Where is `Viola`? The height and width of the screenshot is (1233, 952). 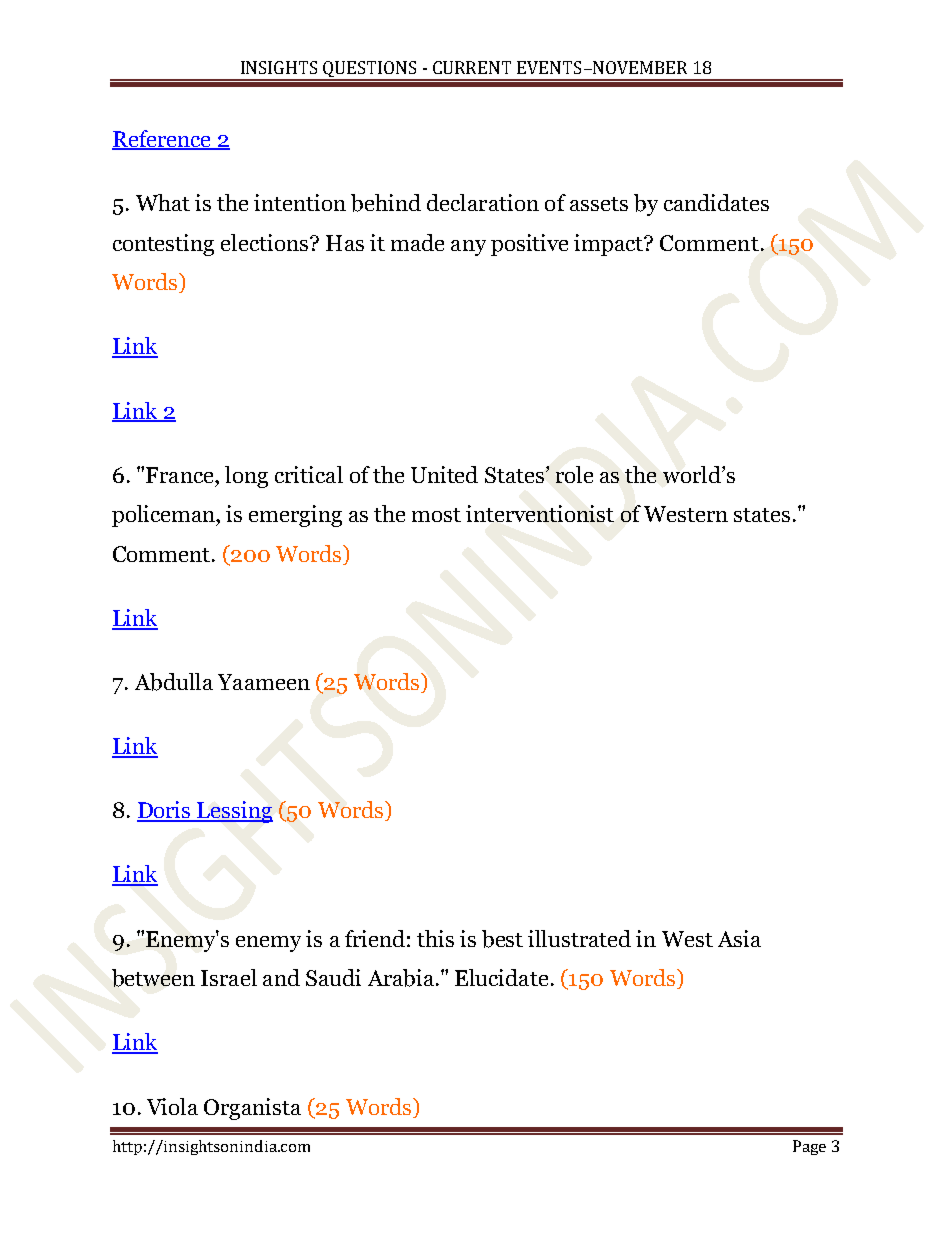 Viola is located at coordinates (172, 1106).
